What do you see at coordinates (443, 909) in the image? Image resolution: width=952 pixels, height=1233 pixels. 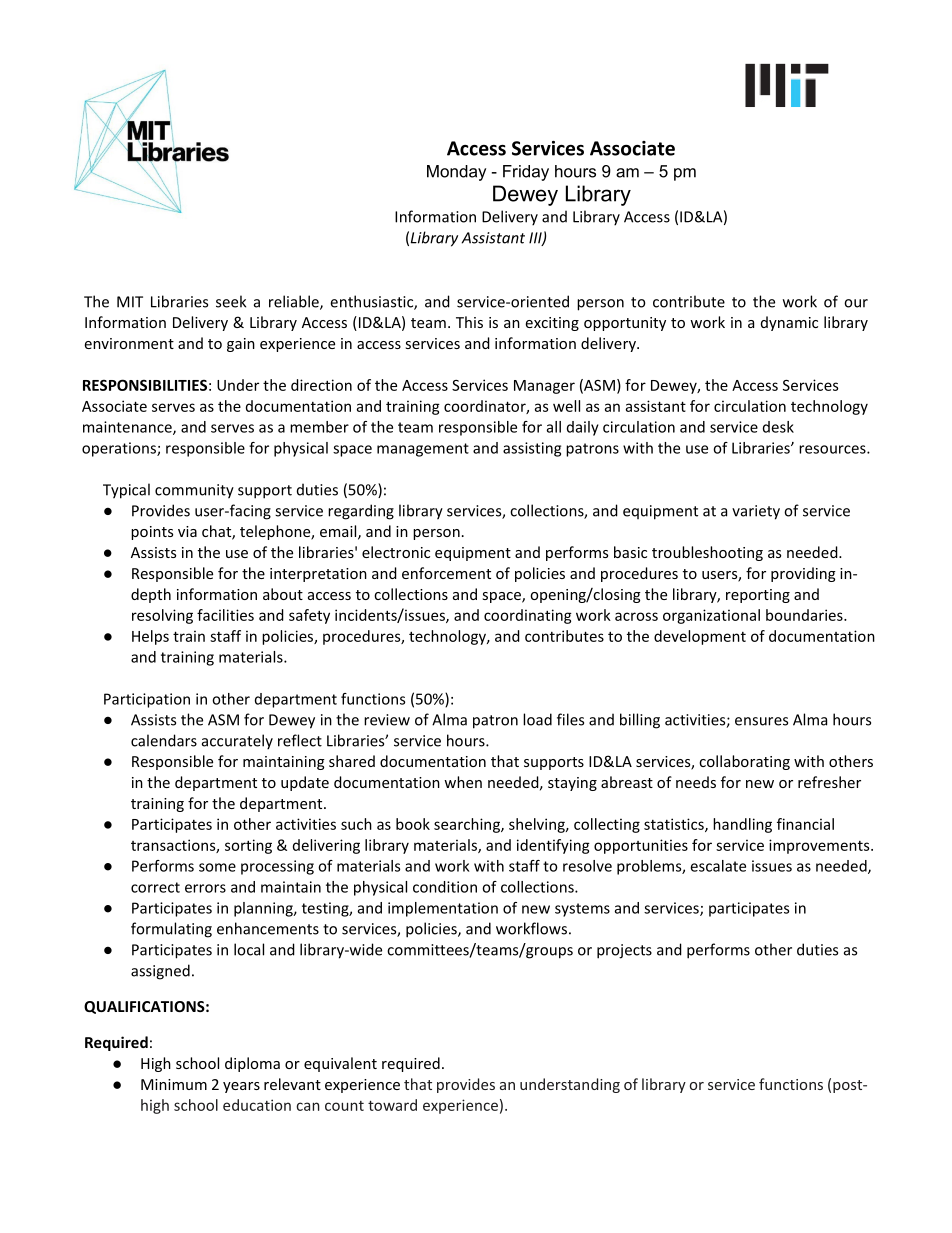 I see `implementation` at bounding box center [443, 909].
